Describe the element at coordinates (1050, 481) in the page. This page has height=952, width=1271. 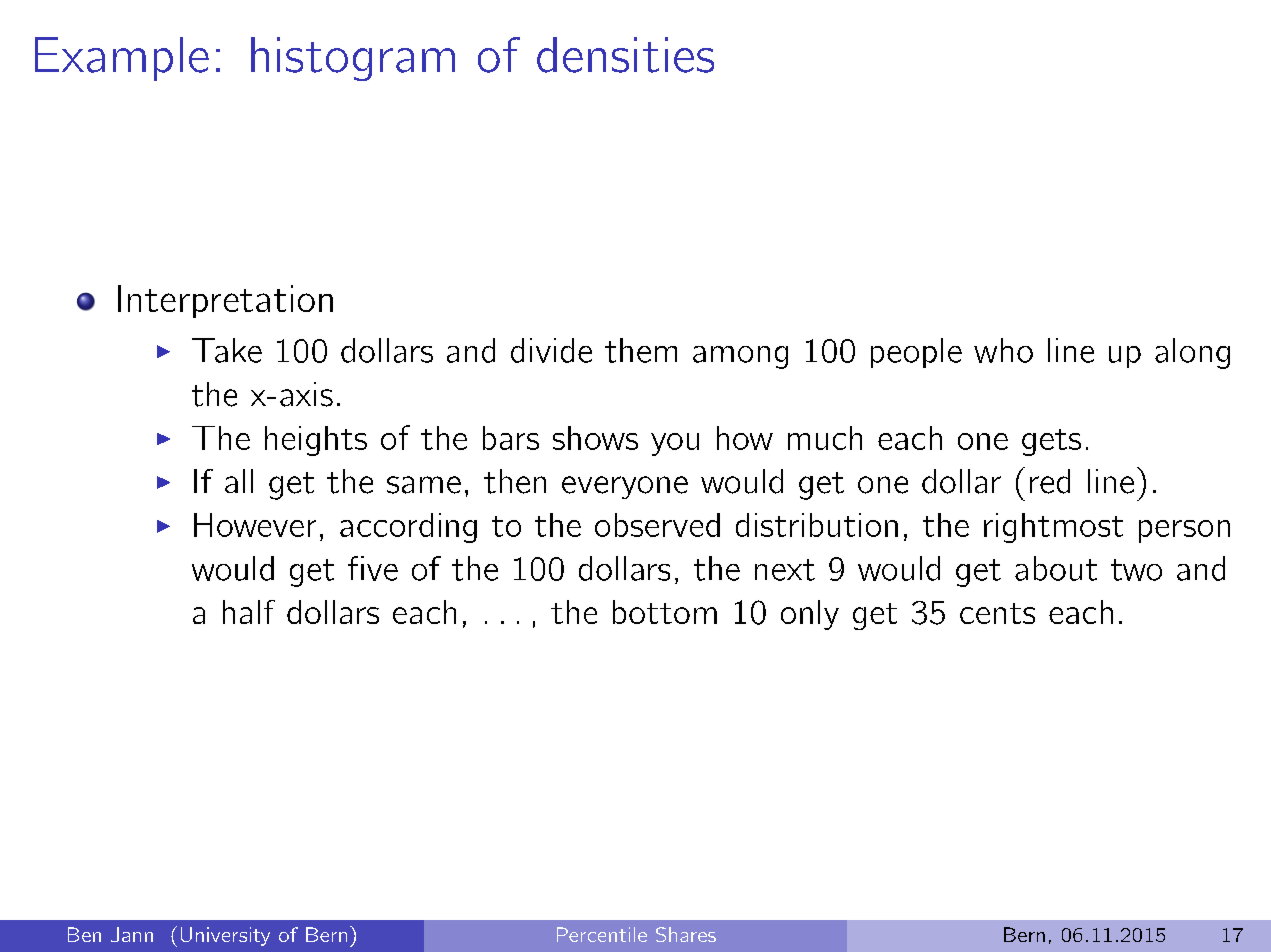
I see `red` at that location.
